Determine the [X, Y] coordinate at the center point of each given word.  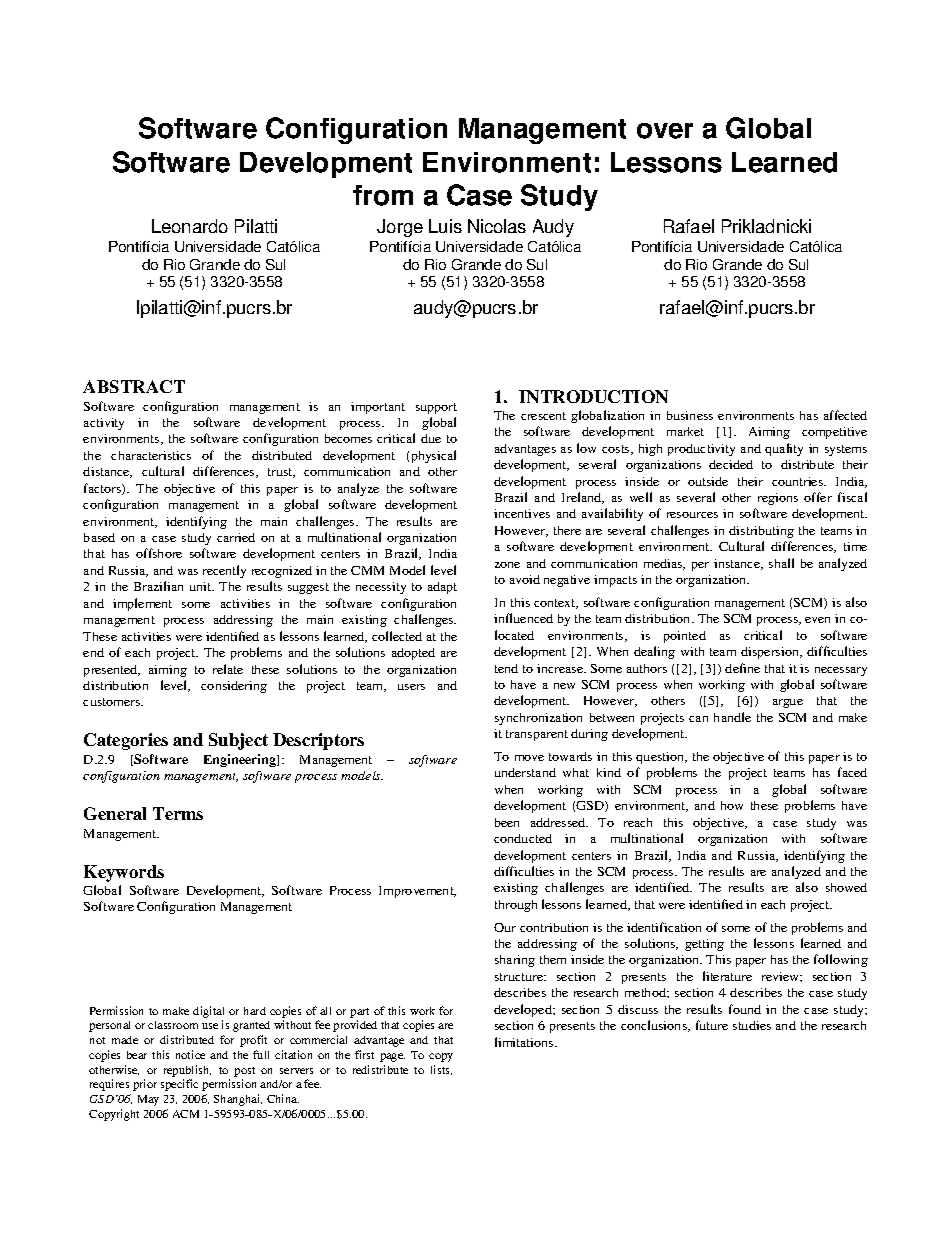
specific [179, 1085]
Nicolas [497, 226]
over [665, 131]
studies [752, 1025]
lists [441, 1070]
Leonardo [190, 226]
